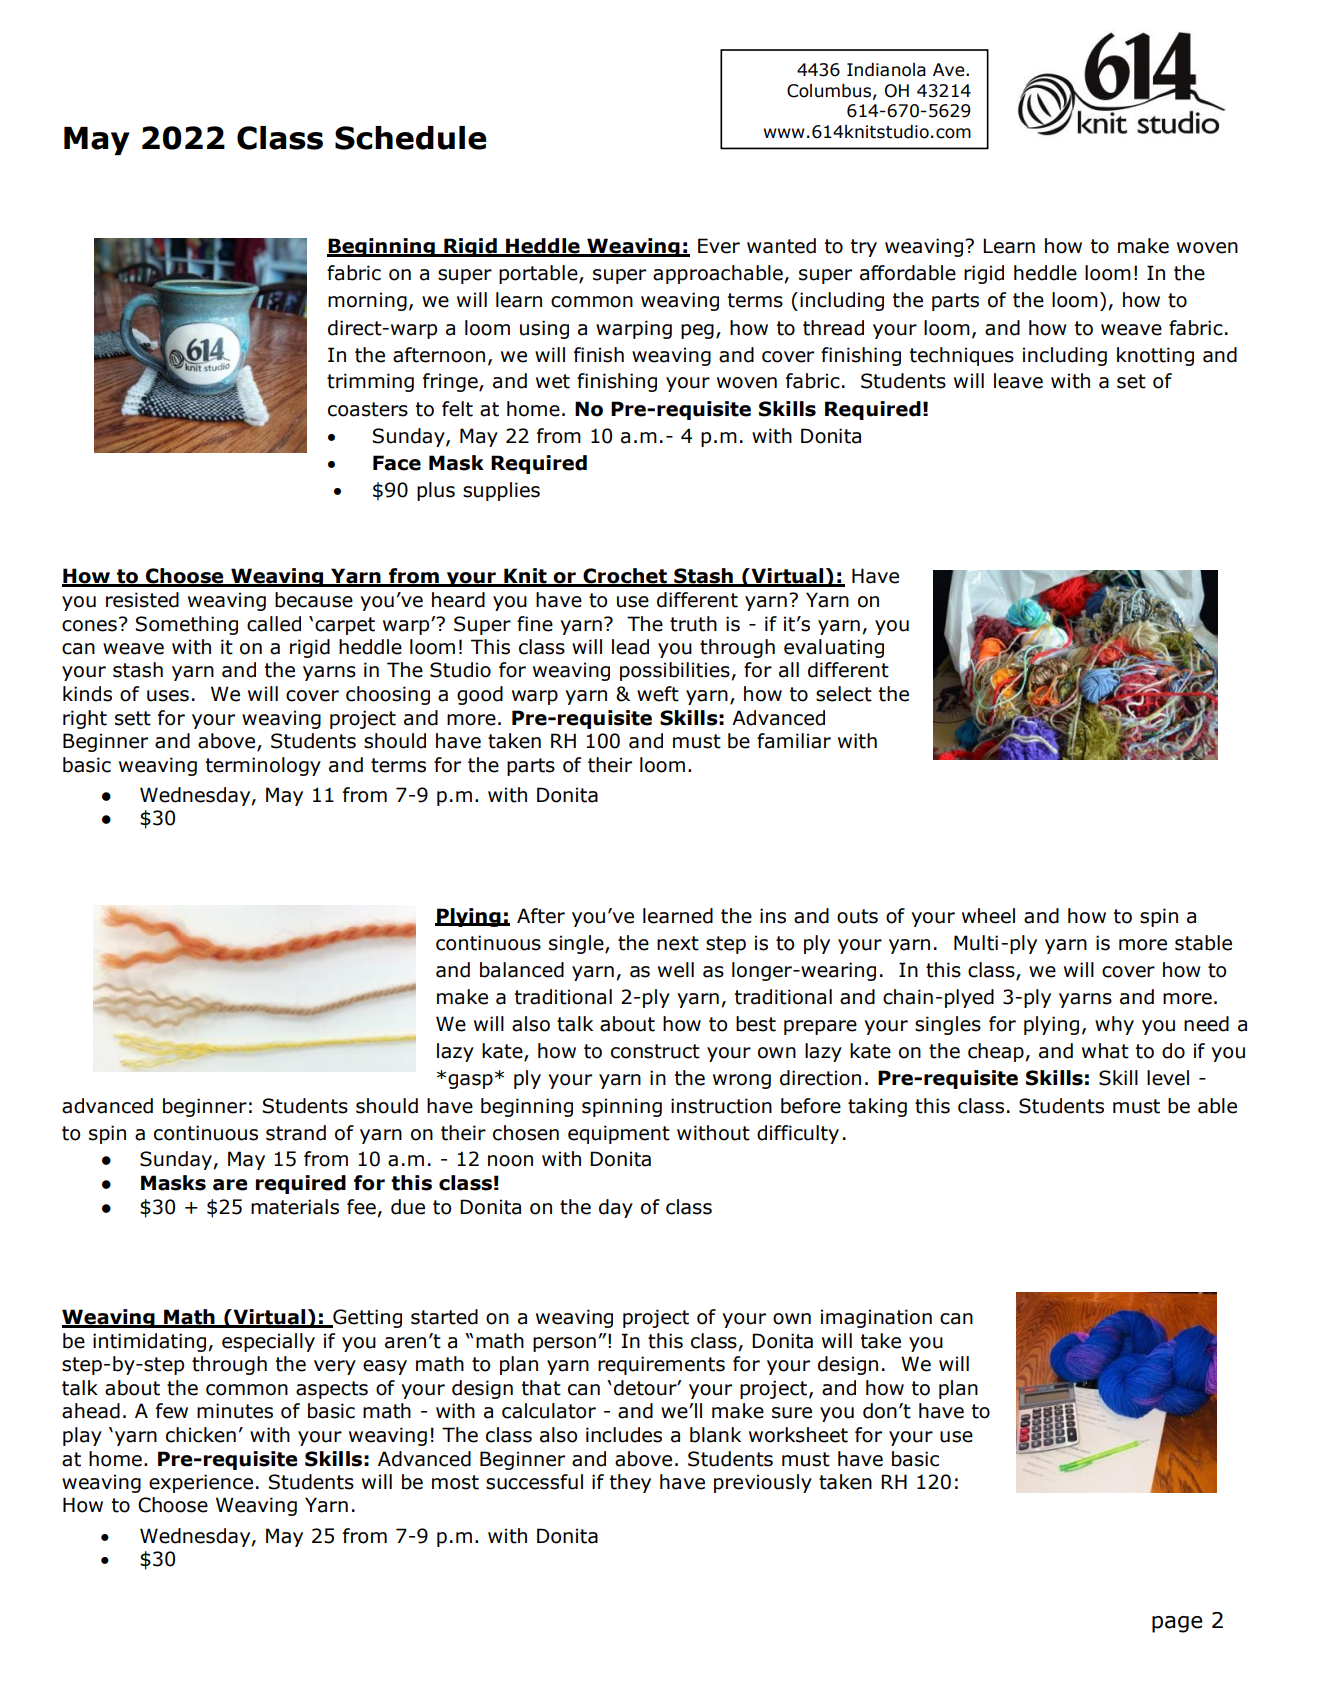 This screenshot has width=1317, height=1704. Describe the element at coordinates (553, 381) in the screenshot. I see `wet` at that location.
